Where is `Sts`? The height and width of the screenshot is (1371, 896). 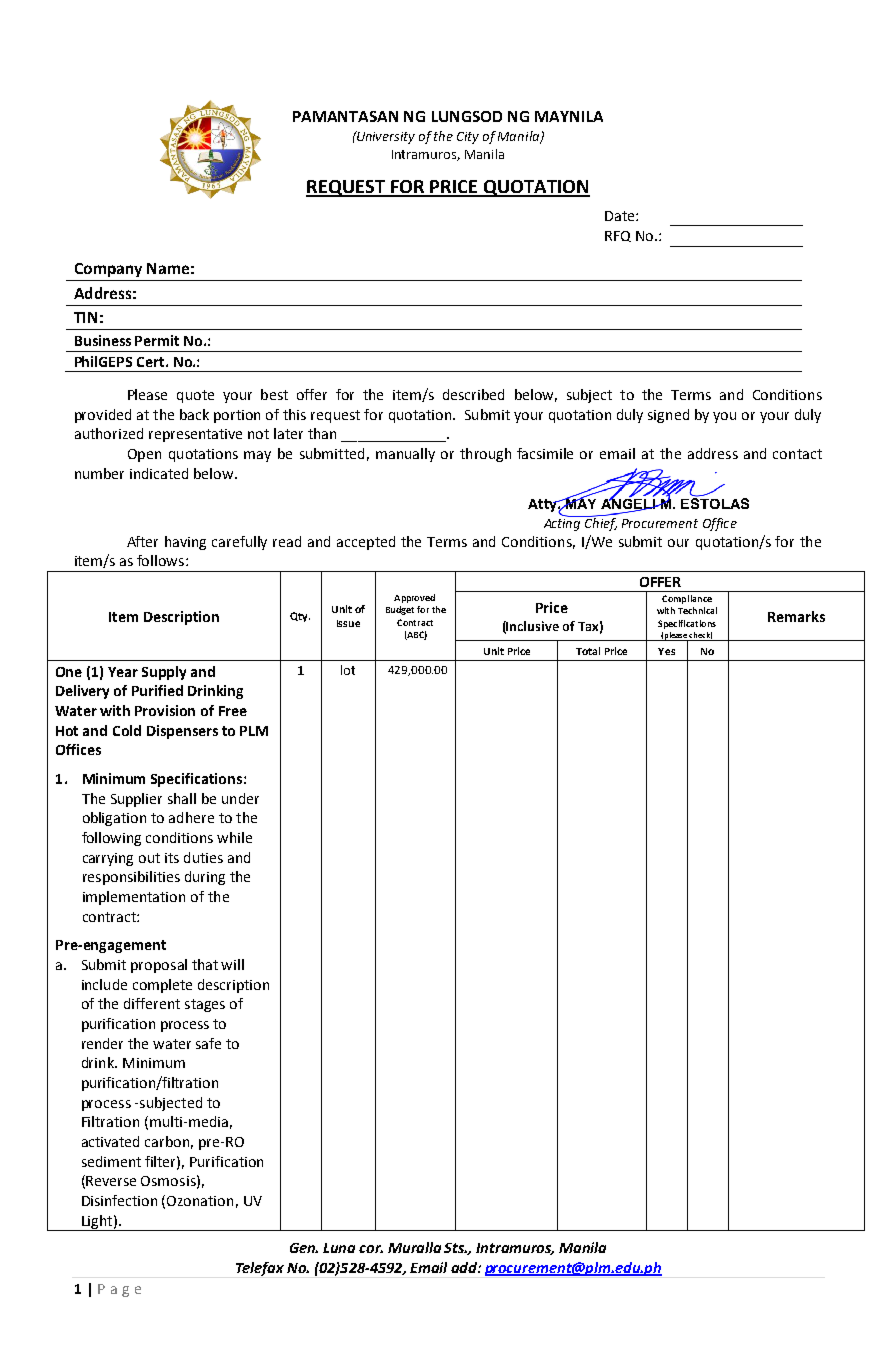 Sts is located at coordinates (455, 1248).
